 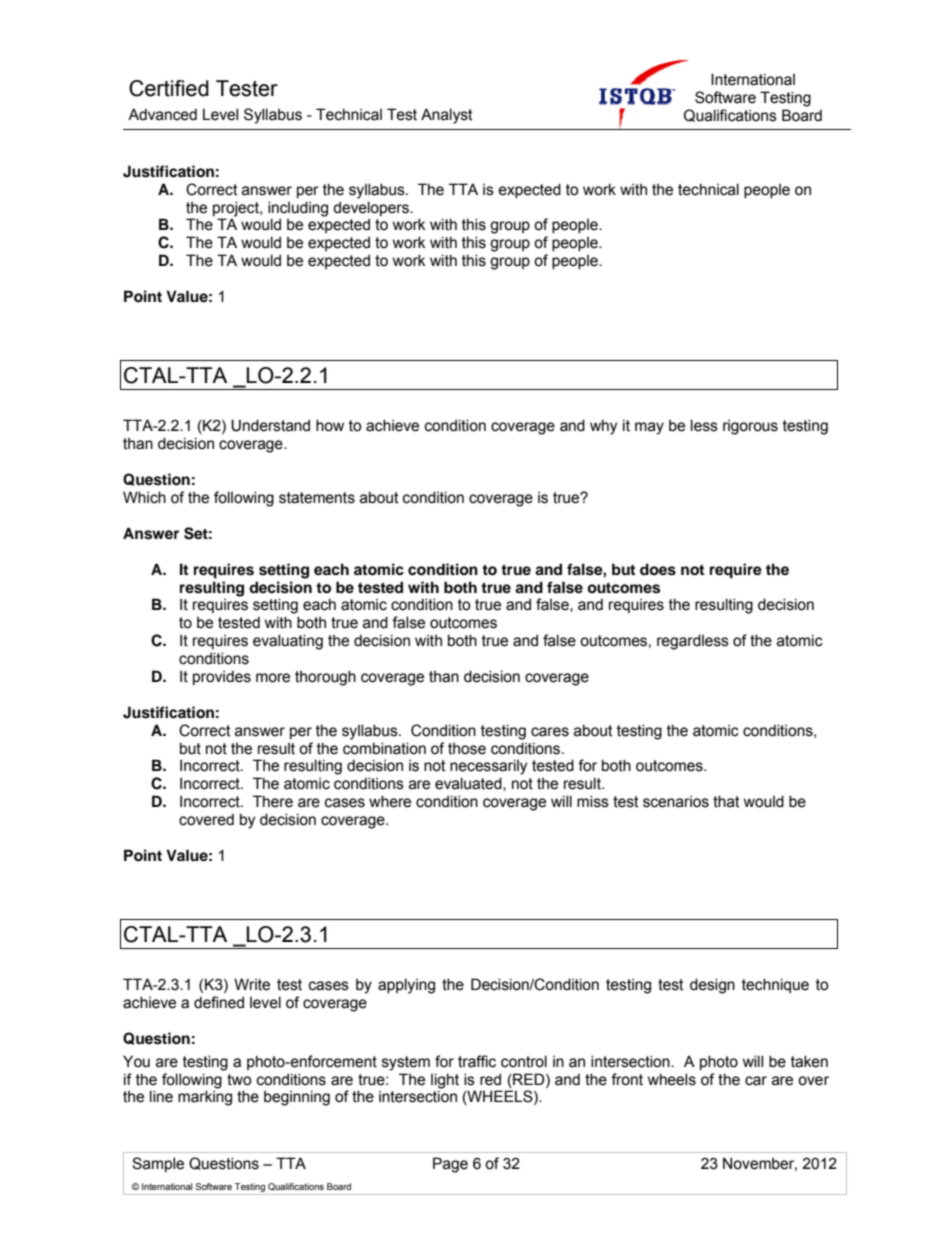 I want to click on developers, so click(x=372, y=208).
